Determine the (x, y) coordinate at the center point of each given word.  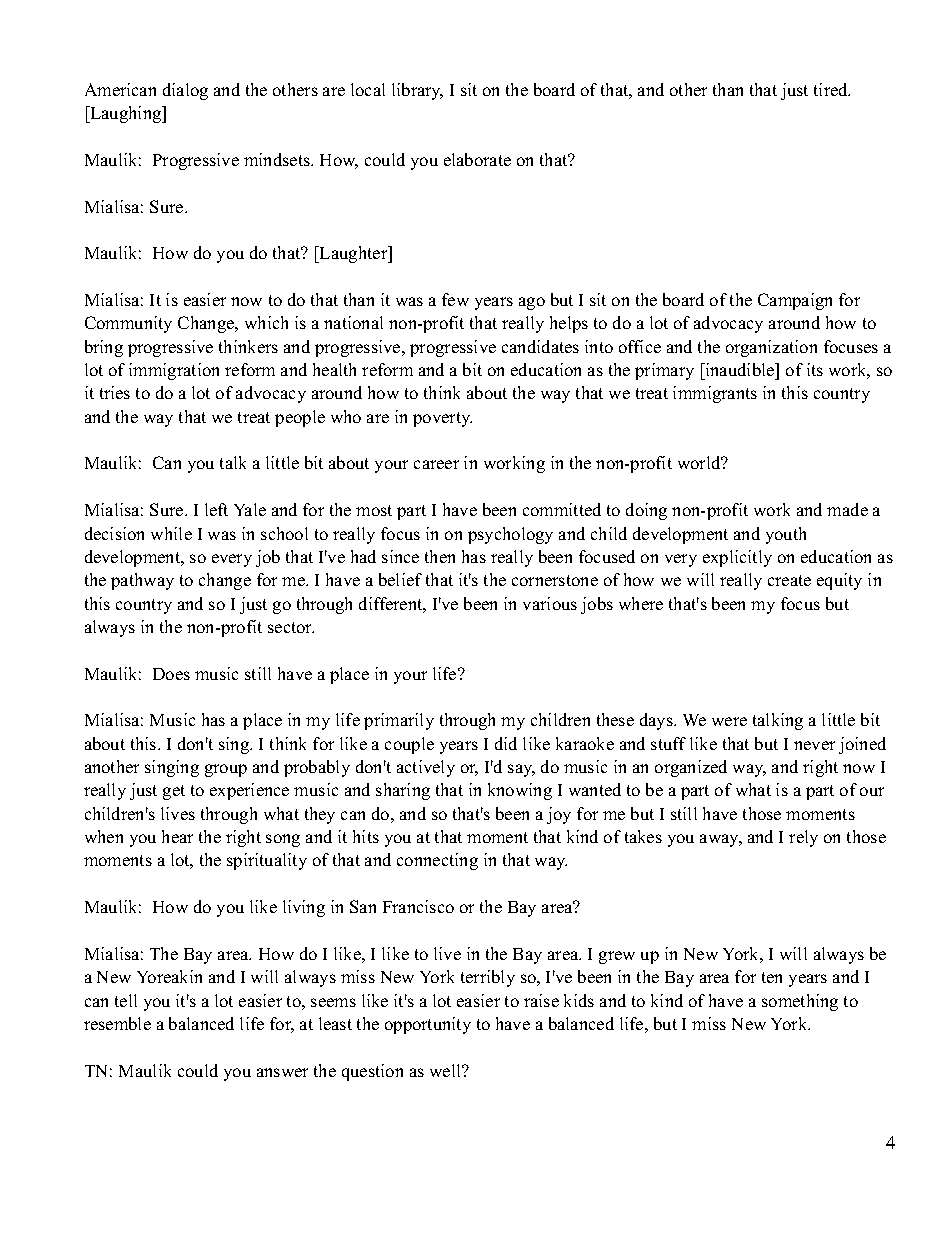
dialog (185, 91)
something (800, 1002)
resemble (117, 1023)
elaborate (477, 159)
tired (832, 89)
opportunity (428, 1025)
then (440, 556)
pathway (142, 581)
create (789, 580)
